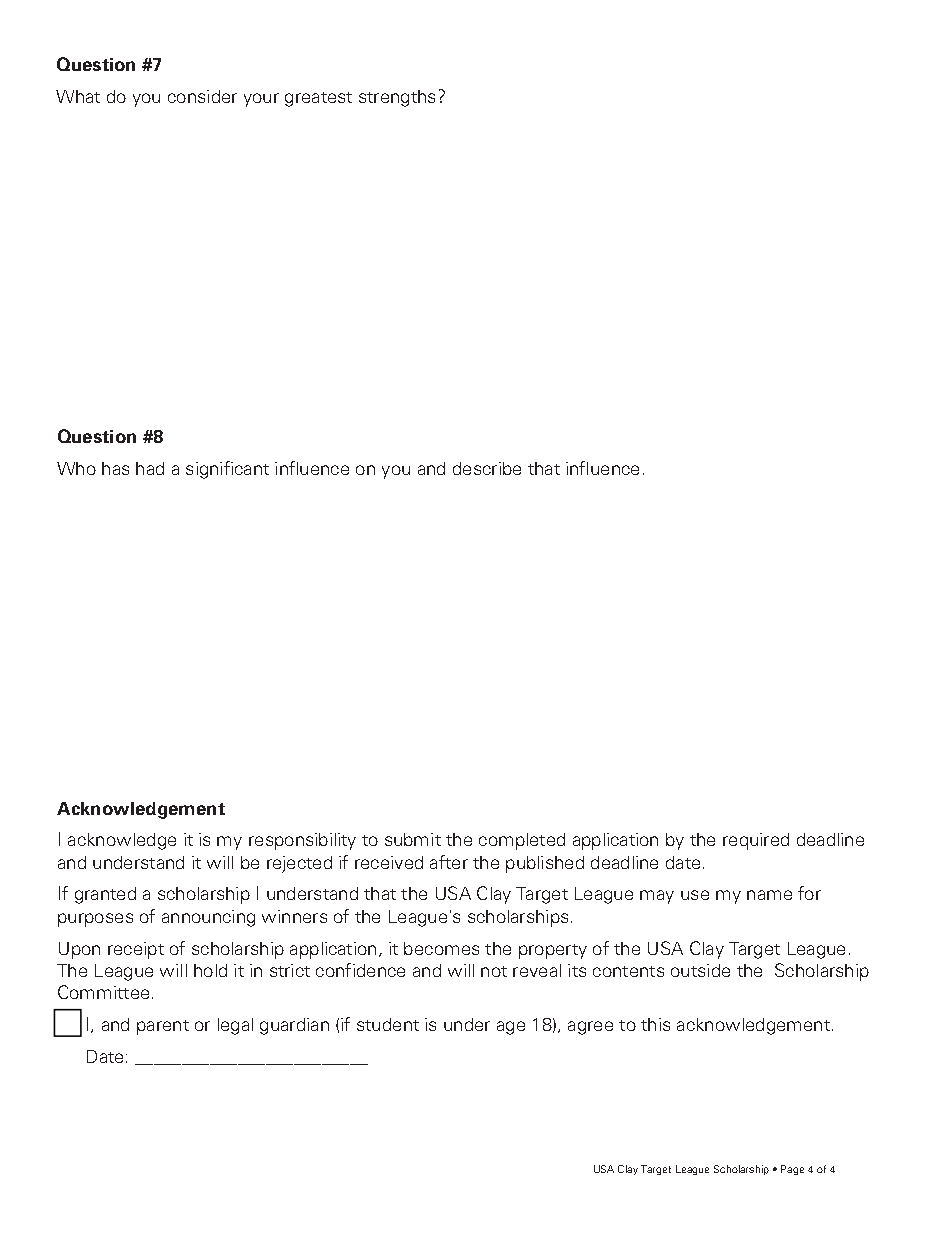 The image size is (952, 1233). Describe the element at coordinates (792, 1170) in the image. I see `Page` at that location.
